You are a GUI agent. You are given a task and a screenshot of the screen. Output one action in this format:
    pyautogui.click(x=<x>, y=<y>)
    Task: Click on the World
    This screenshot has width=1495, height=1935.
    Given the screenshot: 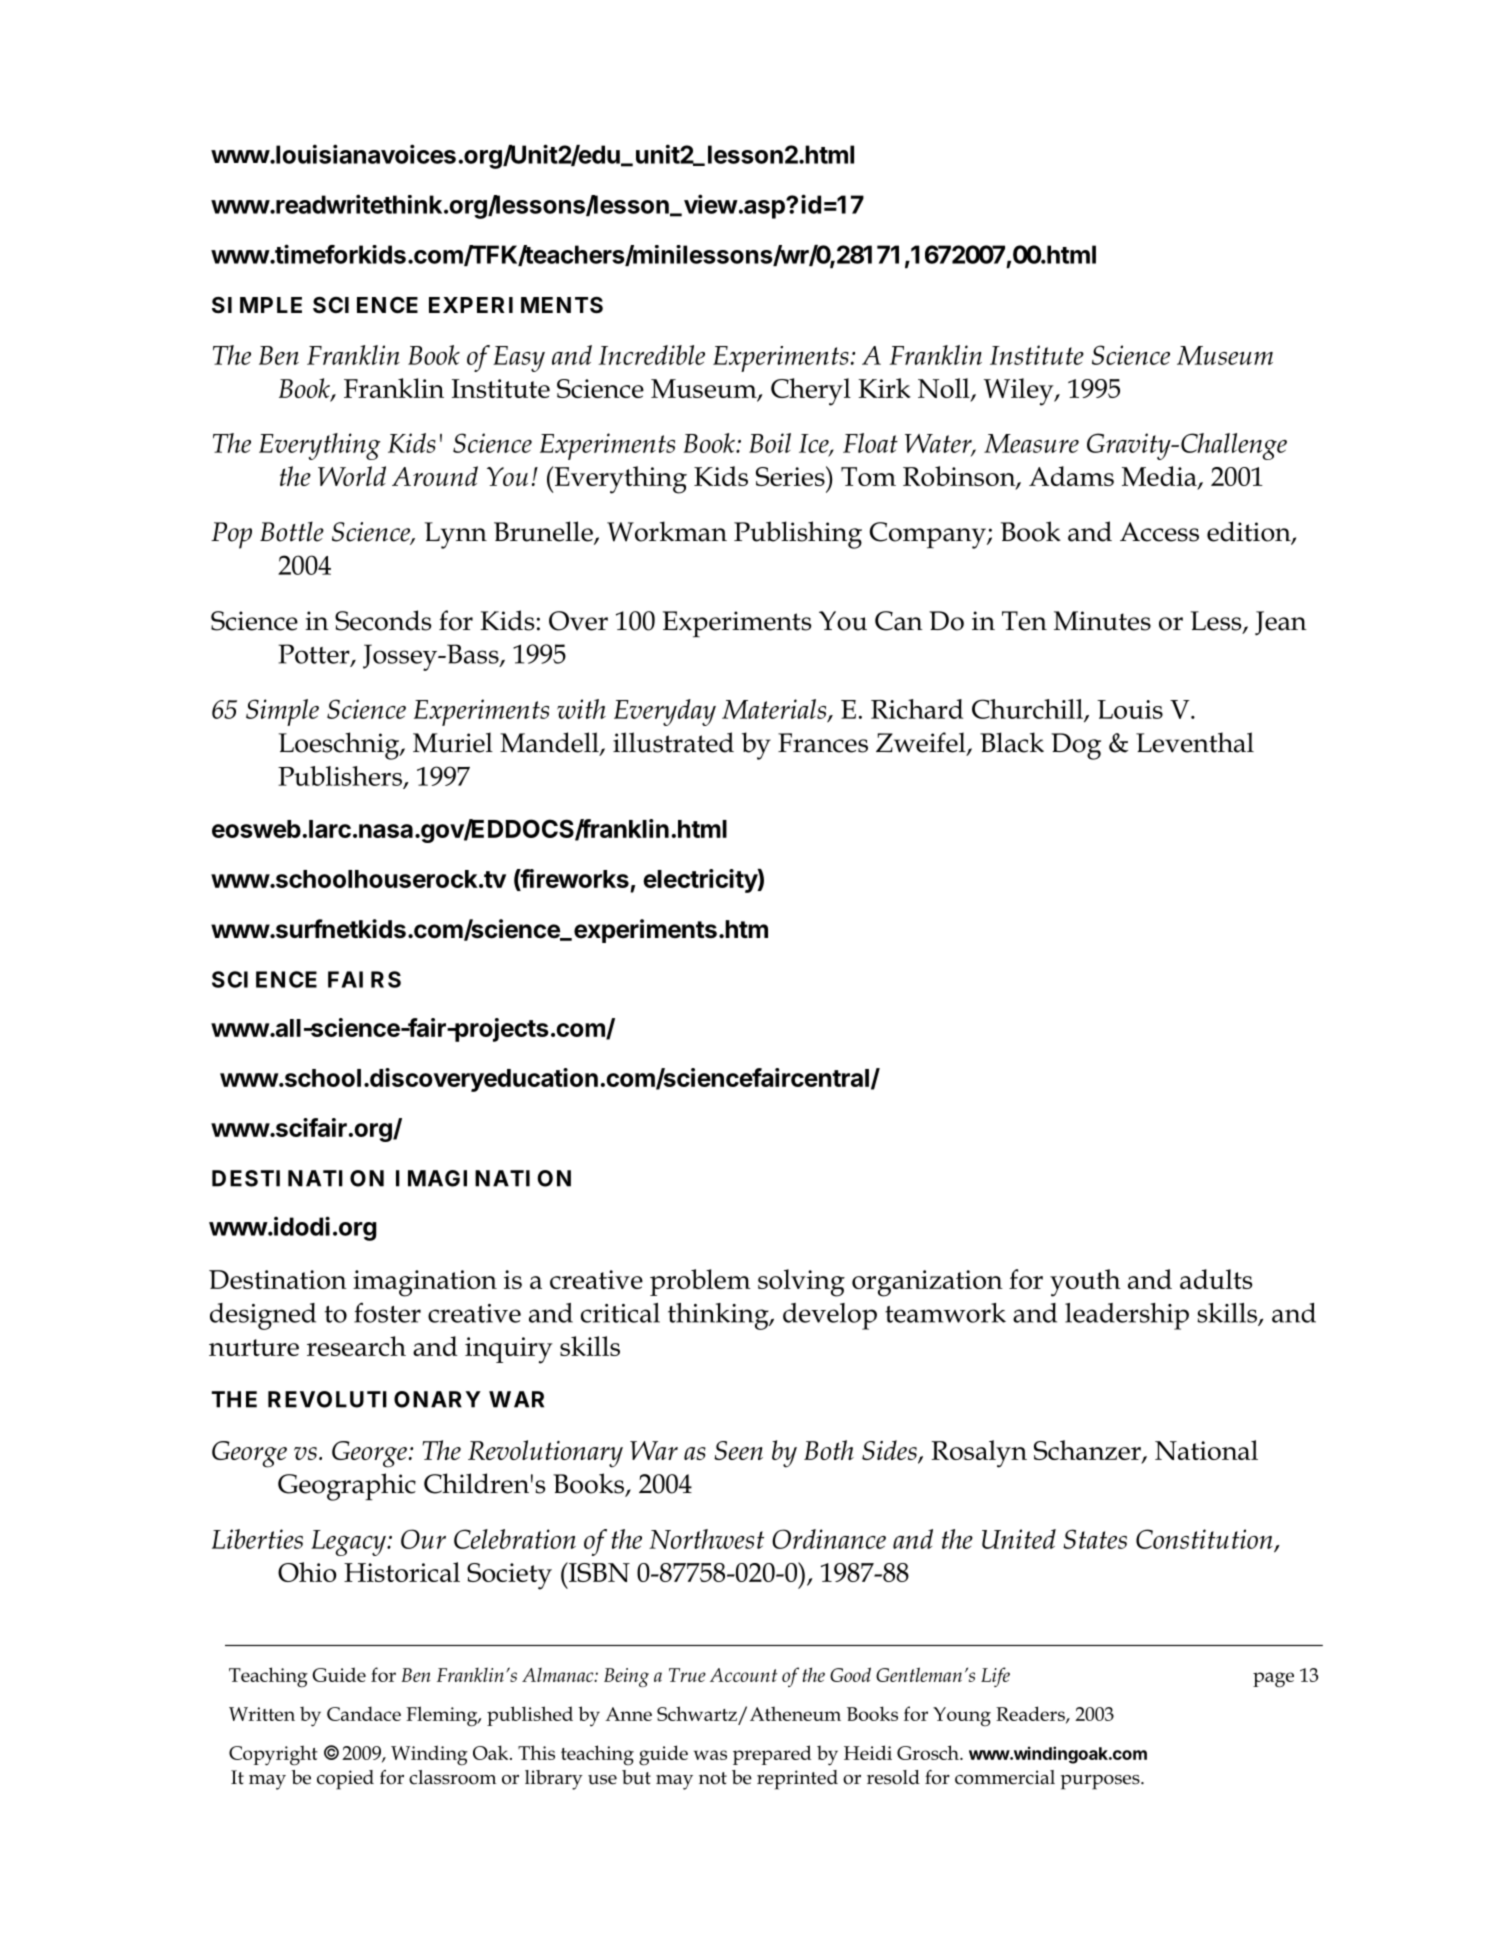 What is the action you would take?
    pyautogui.click(x=352, y=476)
